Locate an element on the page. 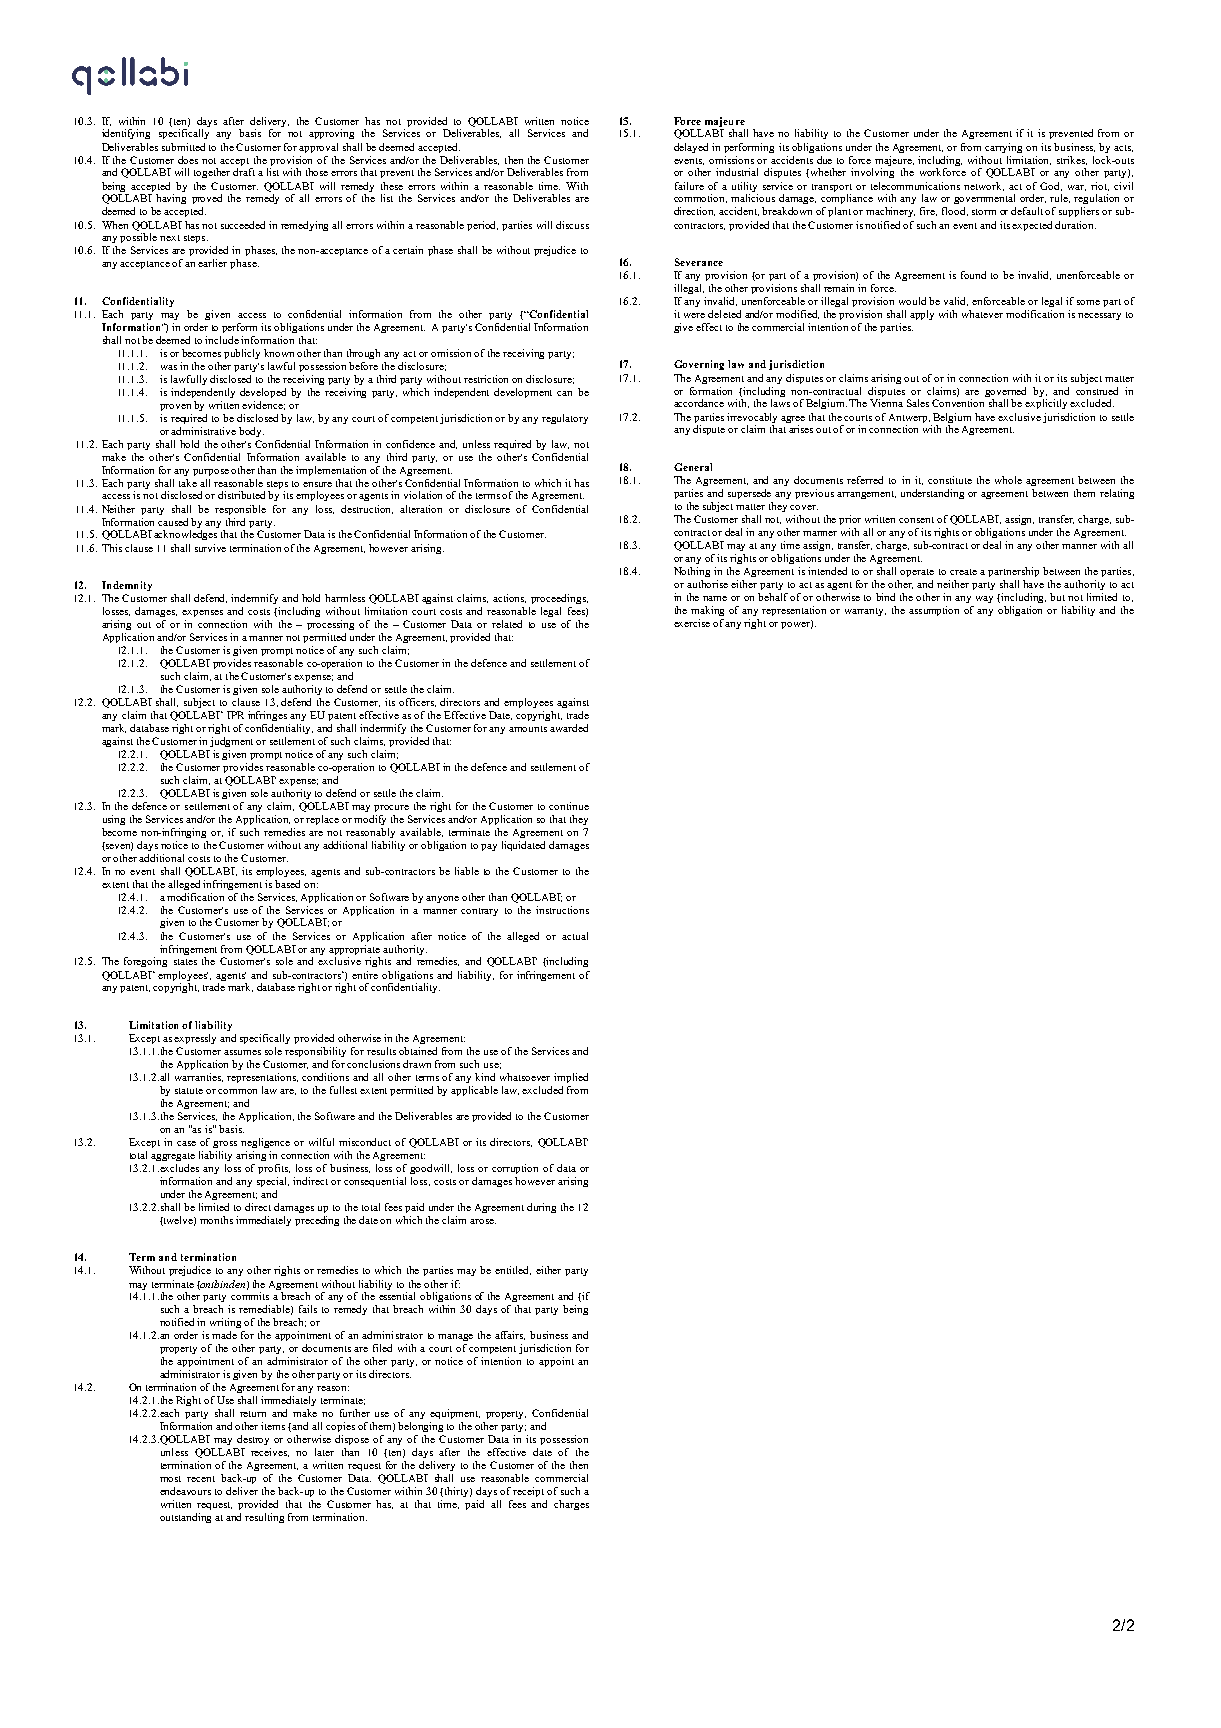  way is located at coordinates (984, 599).
